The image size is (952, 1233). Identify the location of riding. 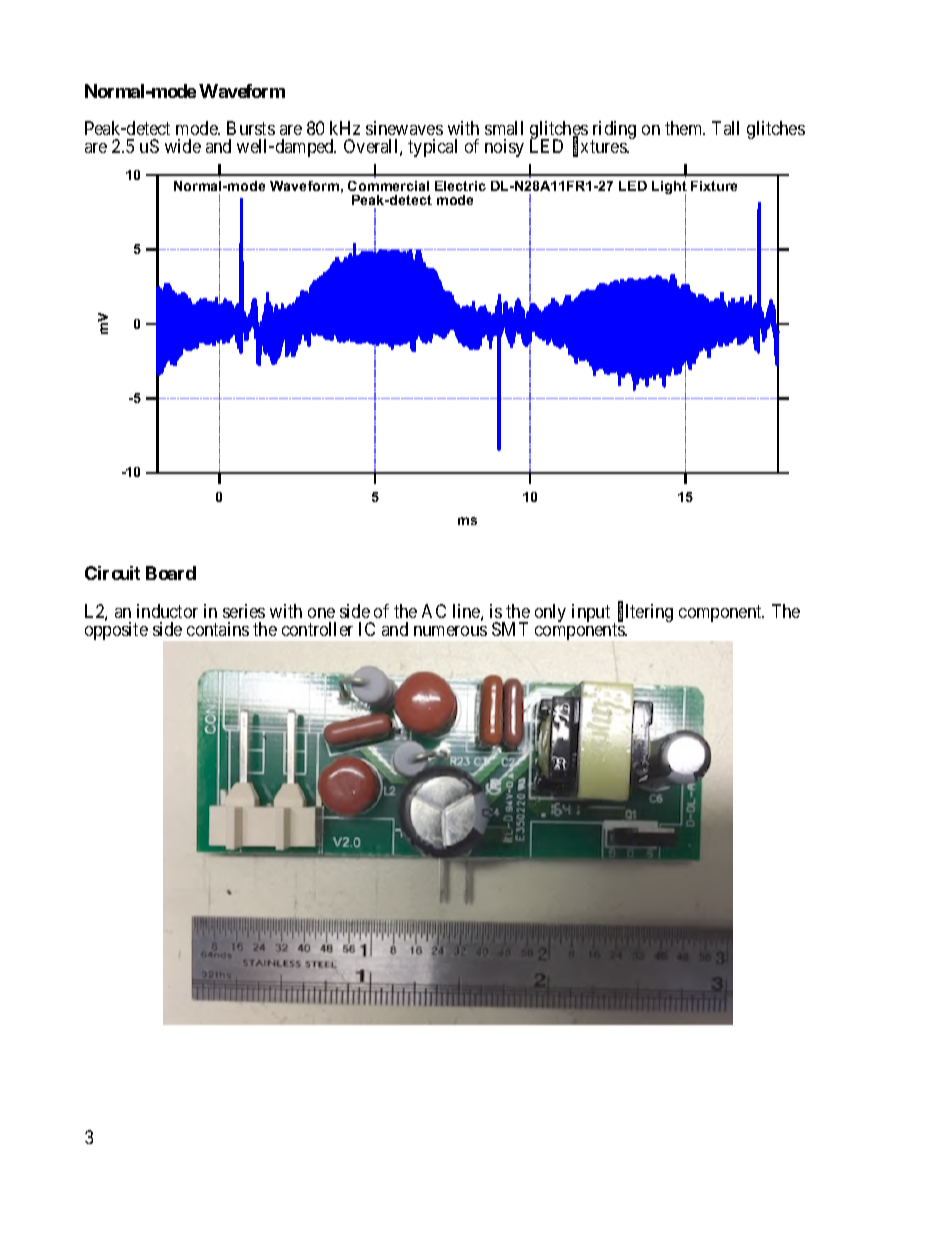
(614, 131).
